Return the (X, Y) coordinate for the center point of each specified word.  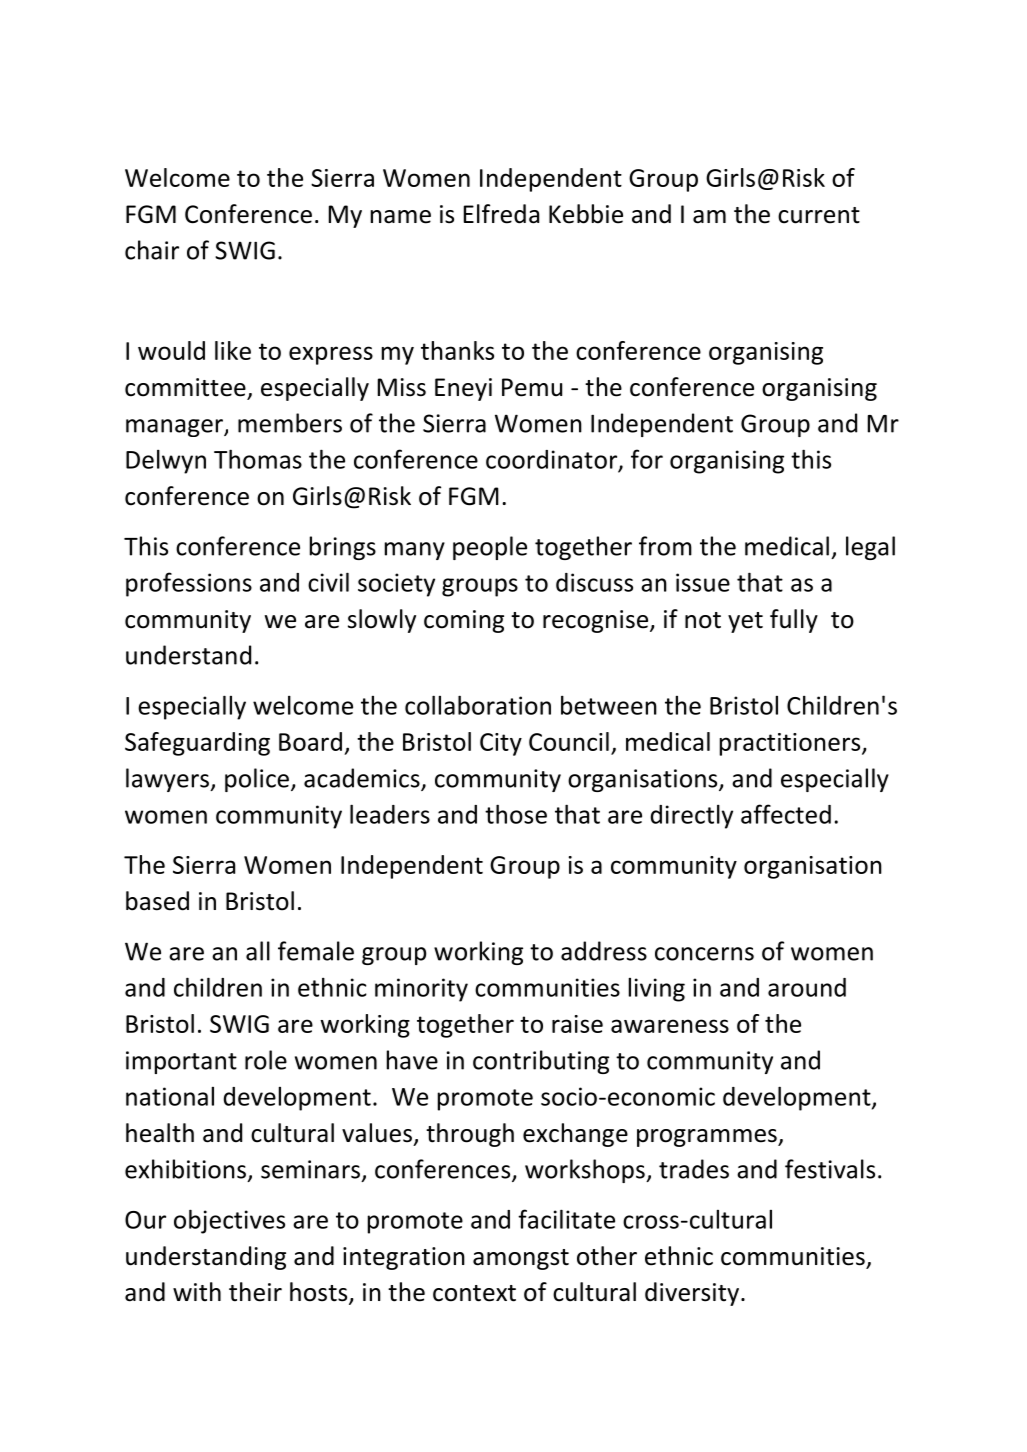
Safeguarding (197, 744)
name (401, 217)
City (501, 744)
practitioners (791, 744)
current (819, 215)
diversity (692, 1294)
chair (152, 250)
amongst (521, 1259)
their (255, 1292)
